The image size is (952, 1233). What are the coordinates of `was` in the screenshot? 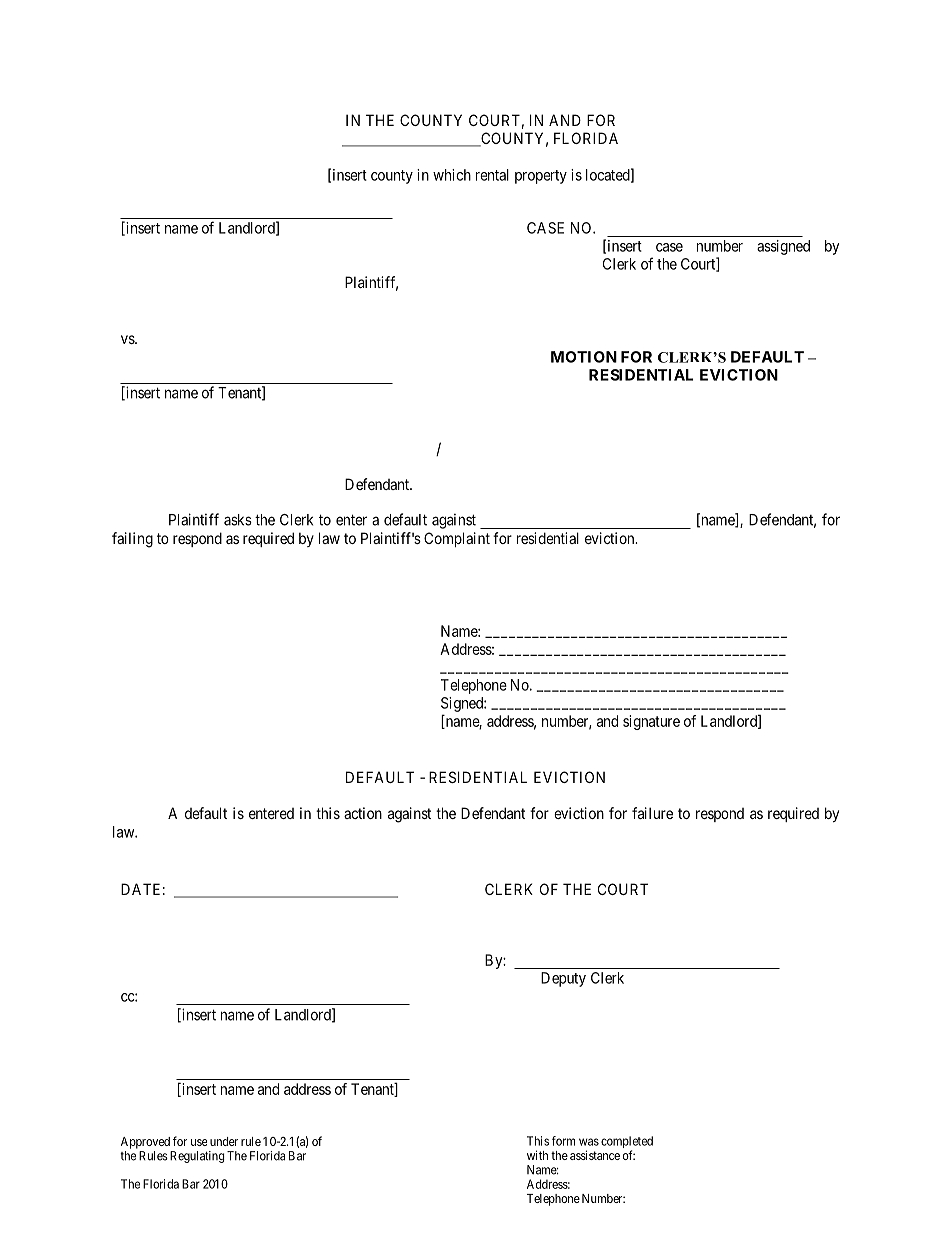 It's located at (589, 1142).
